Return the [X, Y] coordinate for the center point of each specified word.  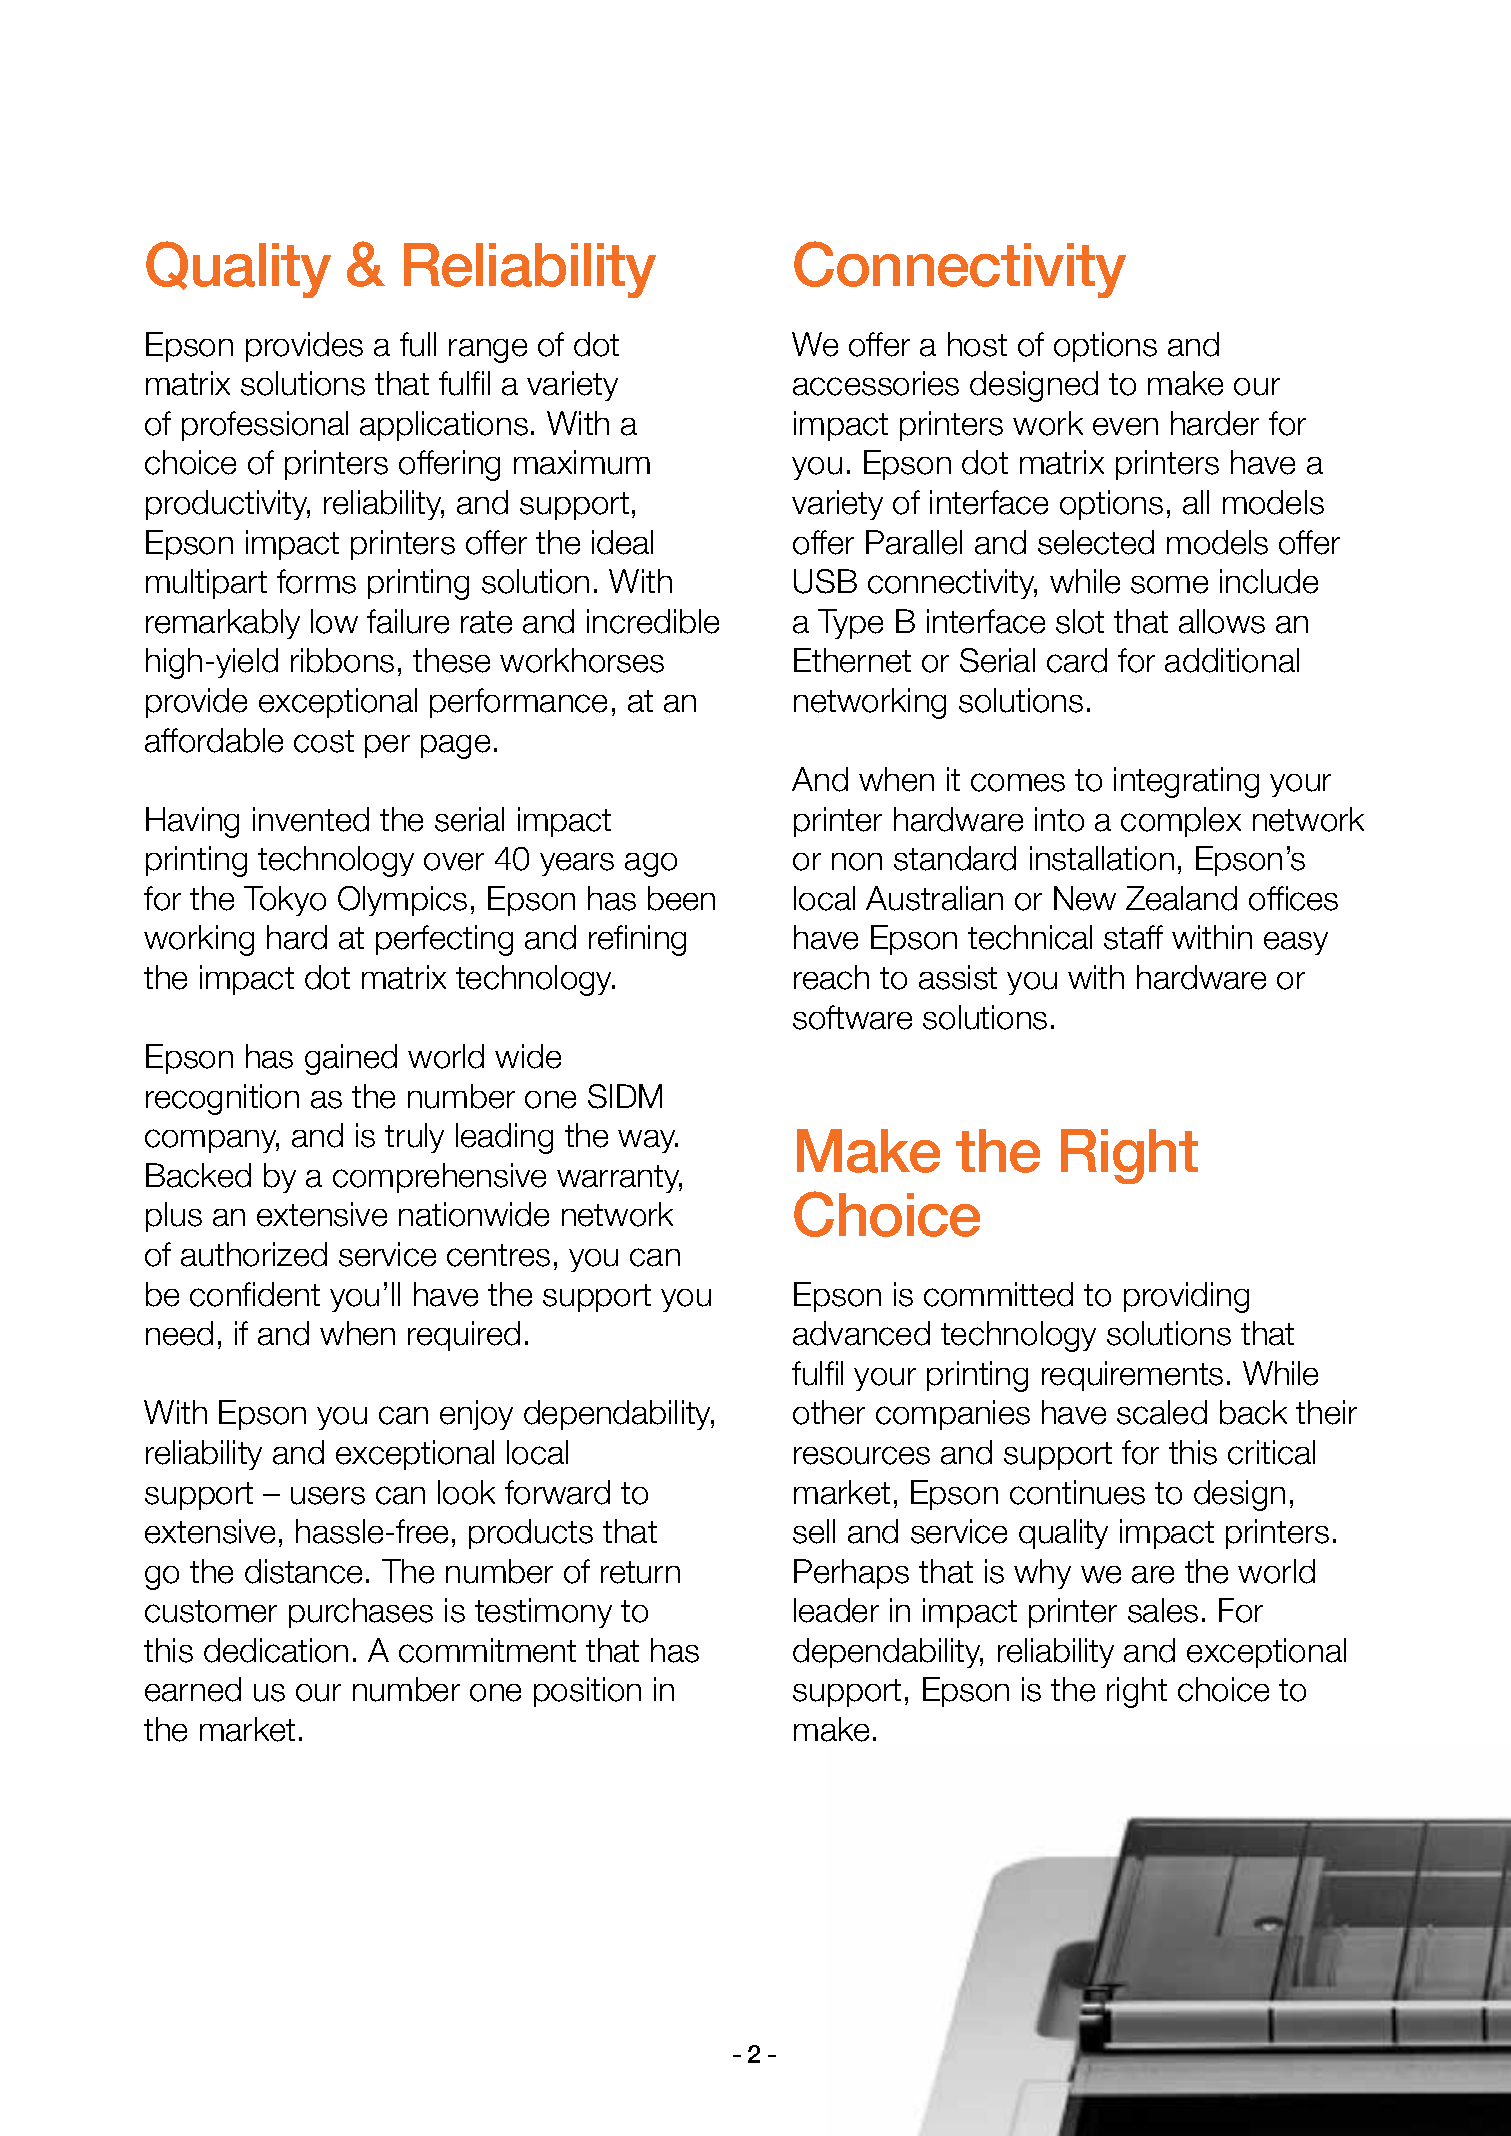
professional [265, 426]
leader [836, 1610]
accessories [876, 383]
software [852, 1017]
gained [351, 1059]
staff [1133, 937]
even [1125, 427]
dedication [276, 1650]
